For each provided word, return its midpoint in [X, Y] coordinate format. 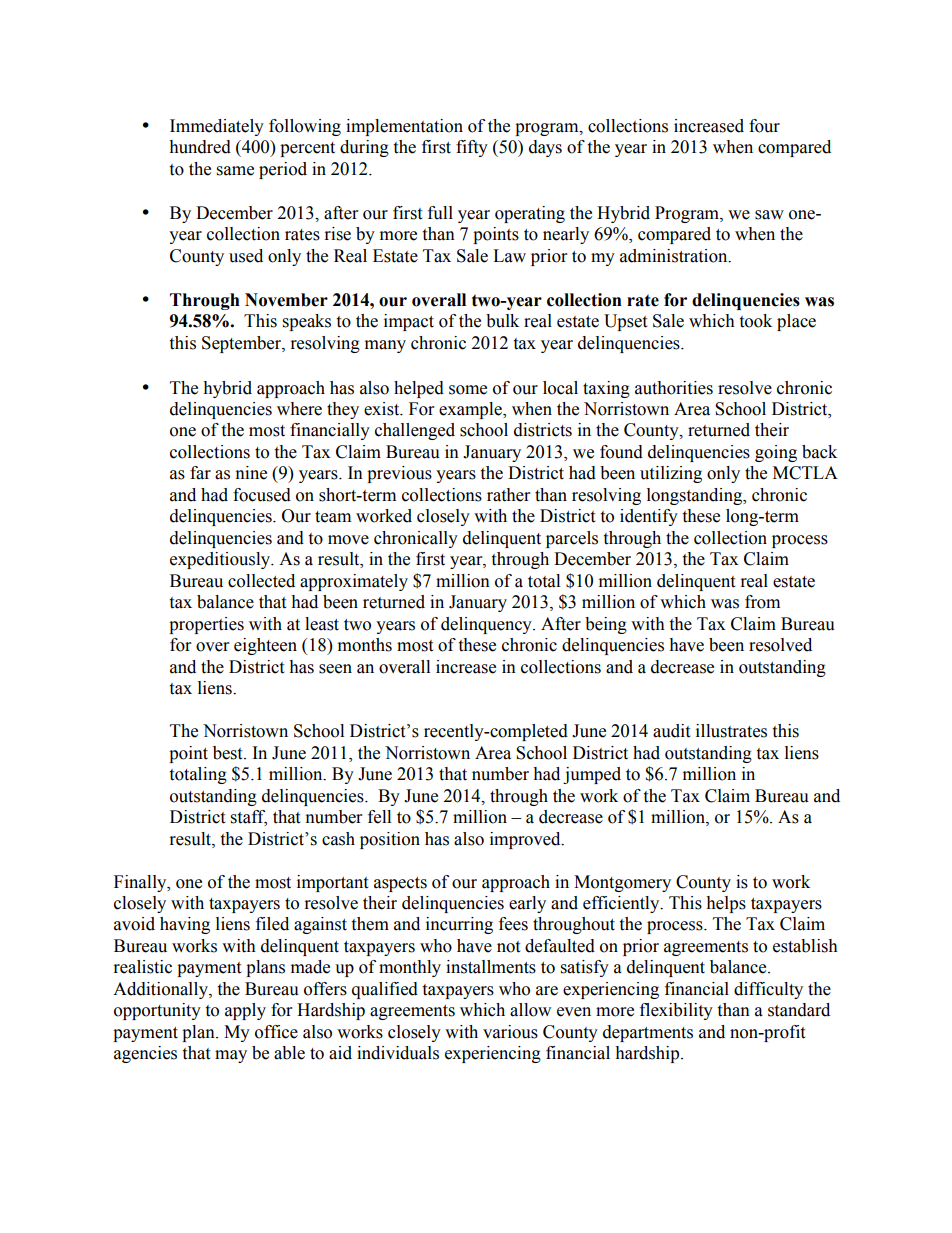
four [764, 126]
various [510, 1032]
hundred [200, 147]
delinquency [487, 625]
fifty [472, 148]
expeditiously [221, 560]
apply [245, 1011]
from [762, 602]
